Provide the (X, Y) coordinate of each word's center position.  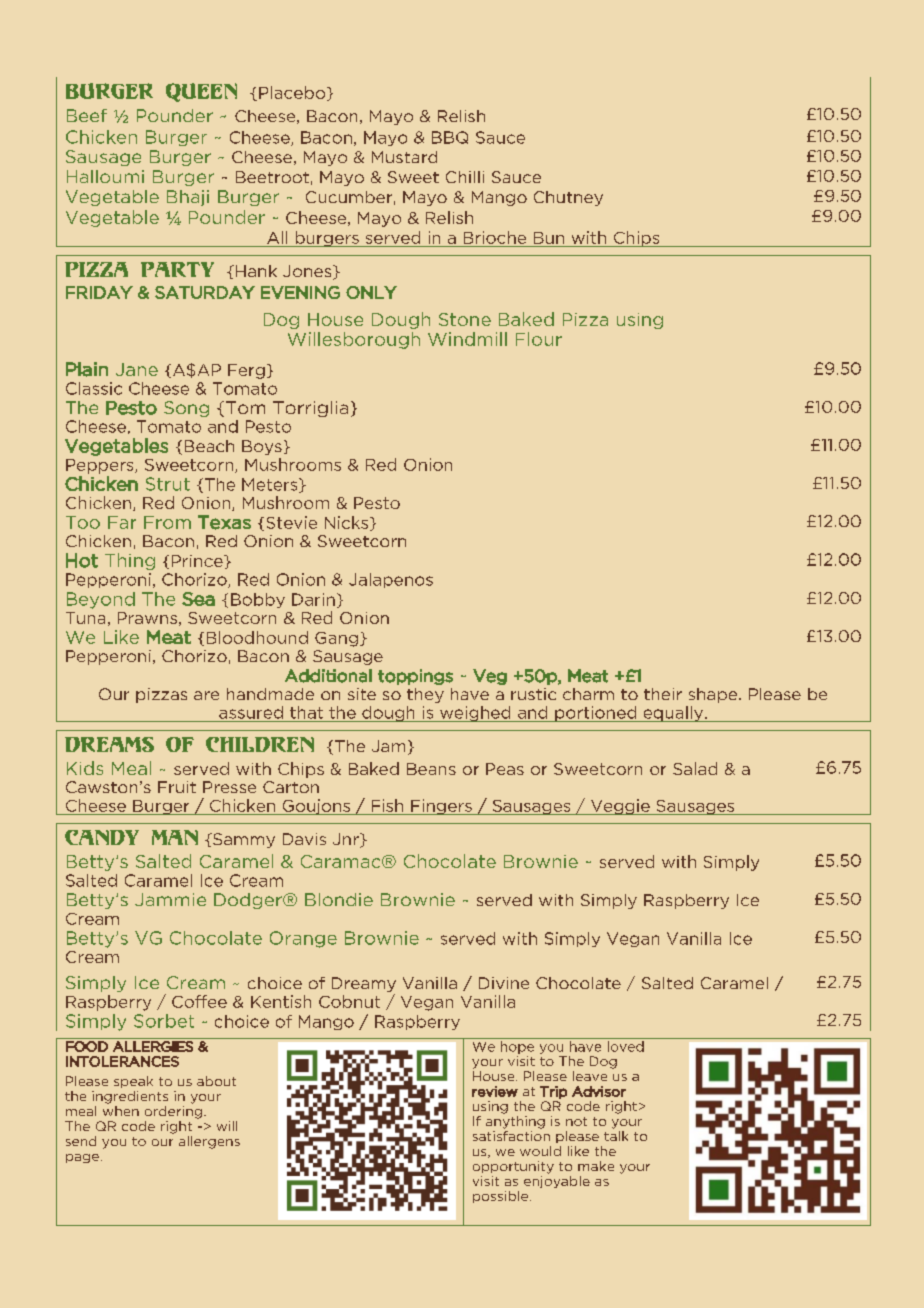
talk (616, 1134)
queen (201, 92)
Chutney (568, 198)
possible (502, 1197)
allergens (209, 1142)
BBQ (450, 137)
